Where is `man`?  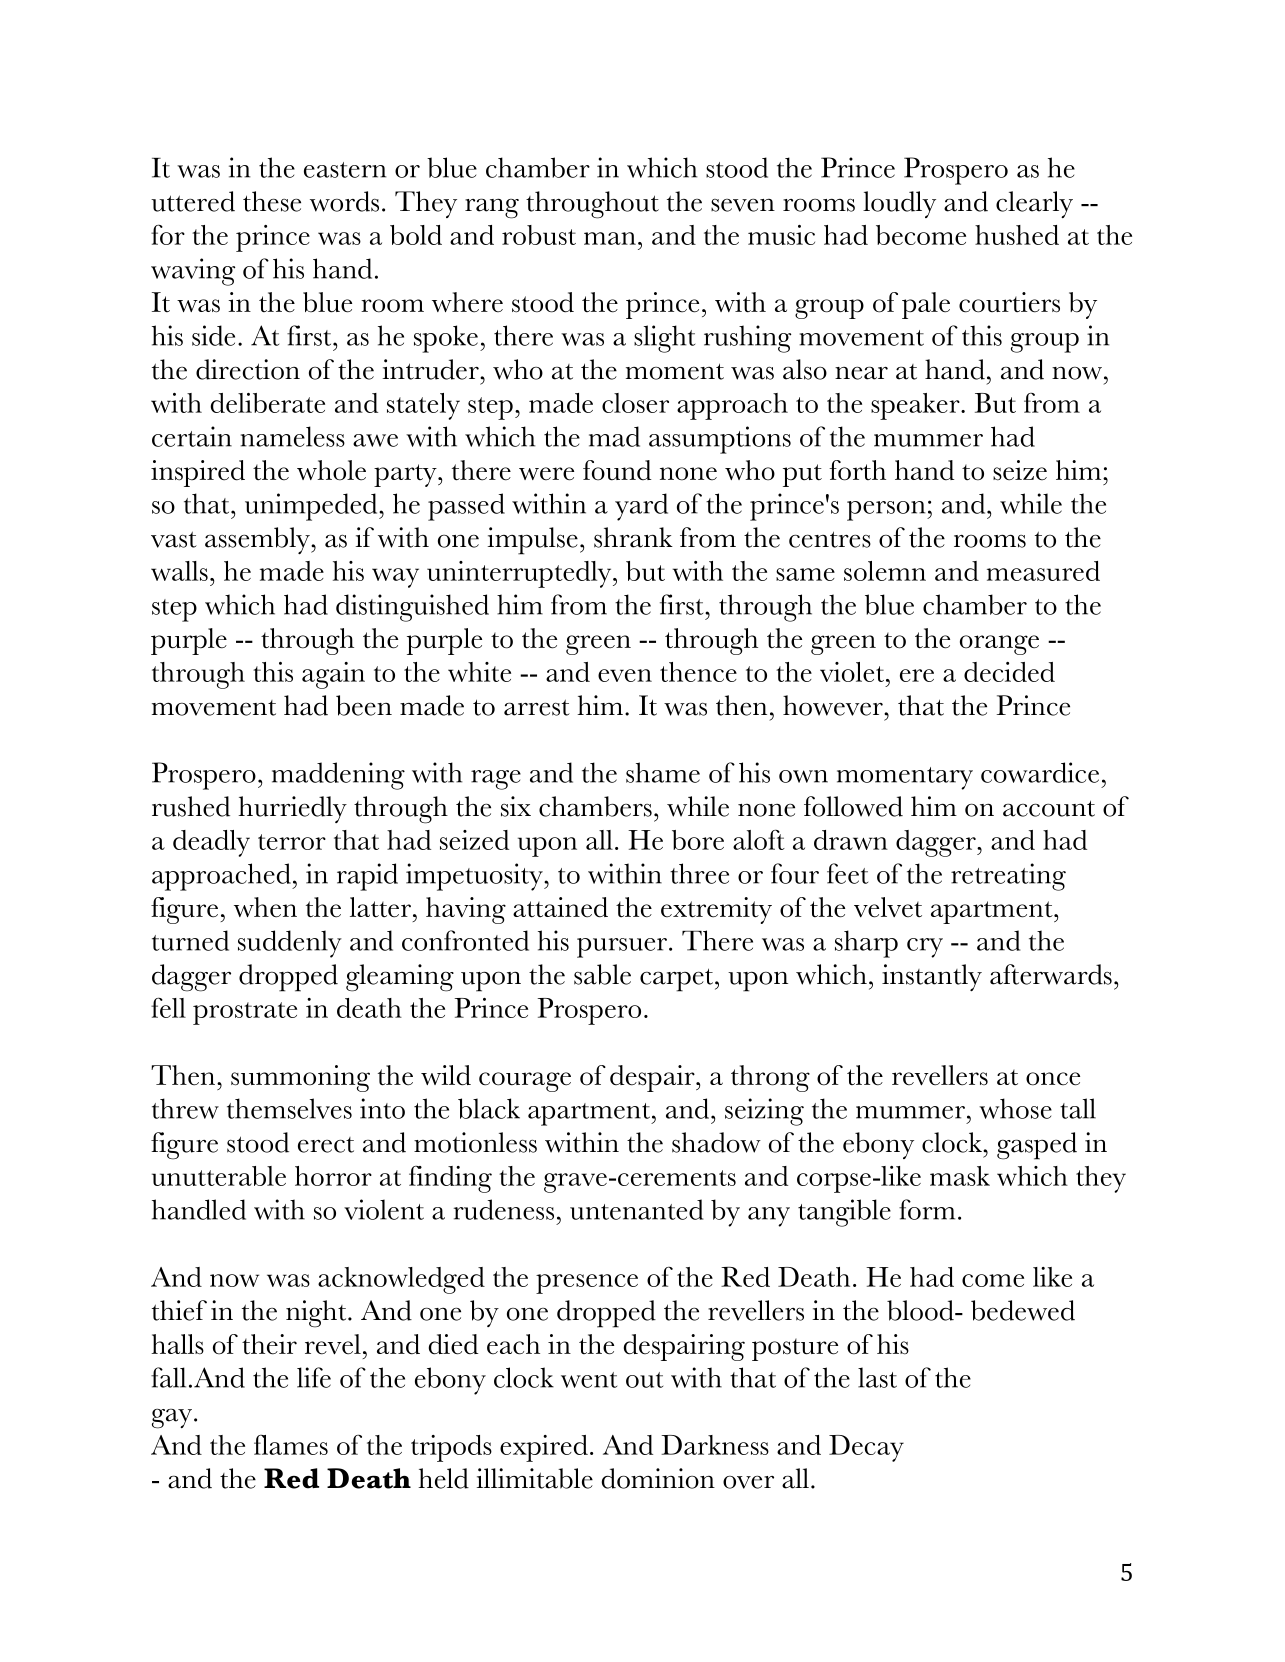
man is located at coordinates (610, 238).
